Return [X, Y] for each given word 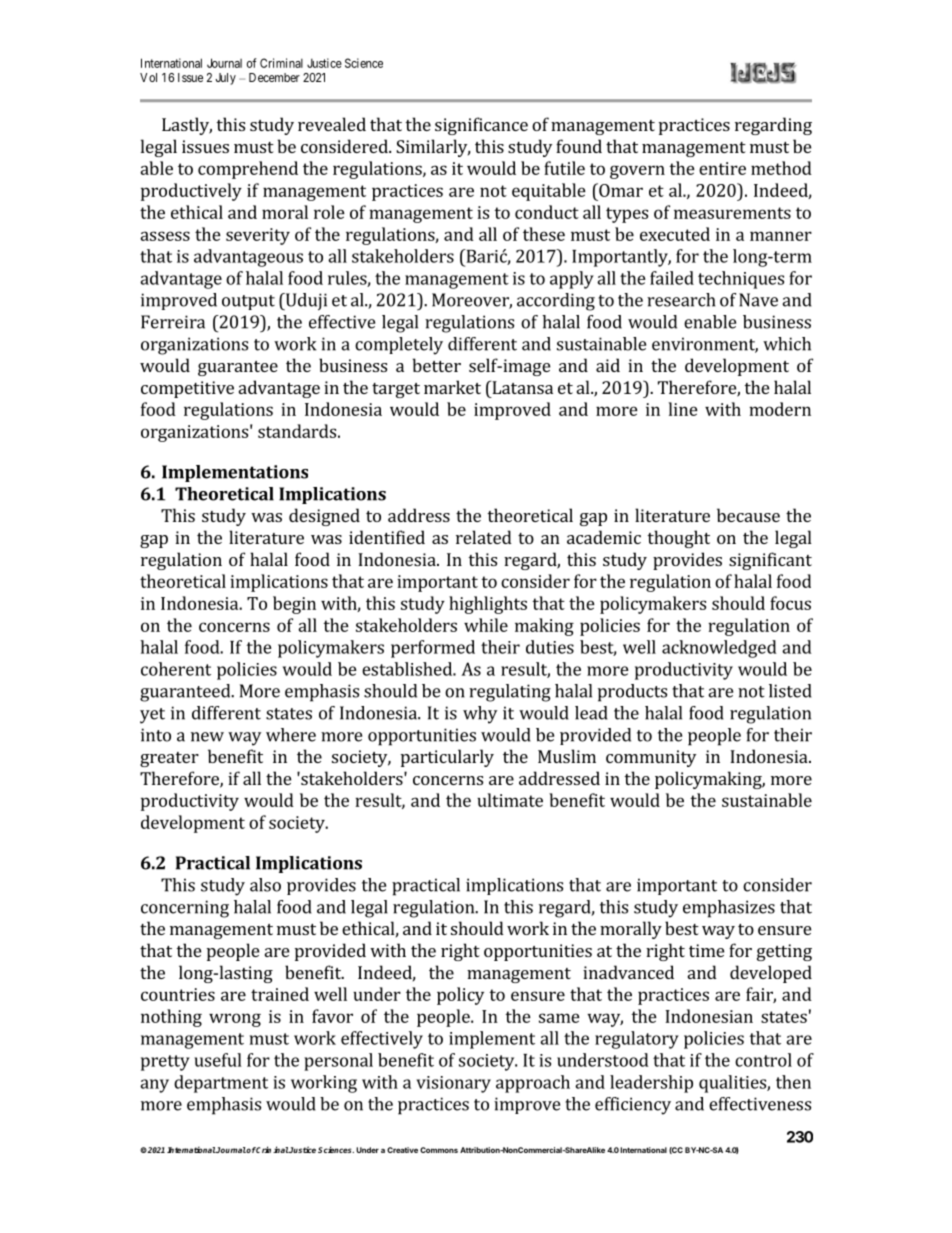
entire [722, 168]
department [221, 1084]
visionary [453, 1084]
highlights [488, 605]
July [225, 79]
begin [294, 605]
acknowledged [719, 649]
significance [481, 126]
